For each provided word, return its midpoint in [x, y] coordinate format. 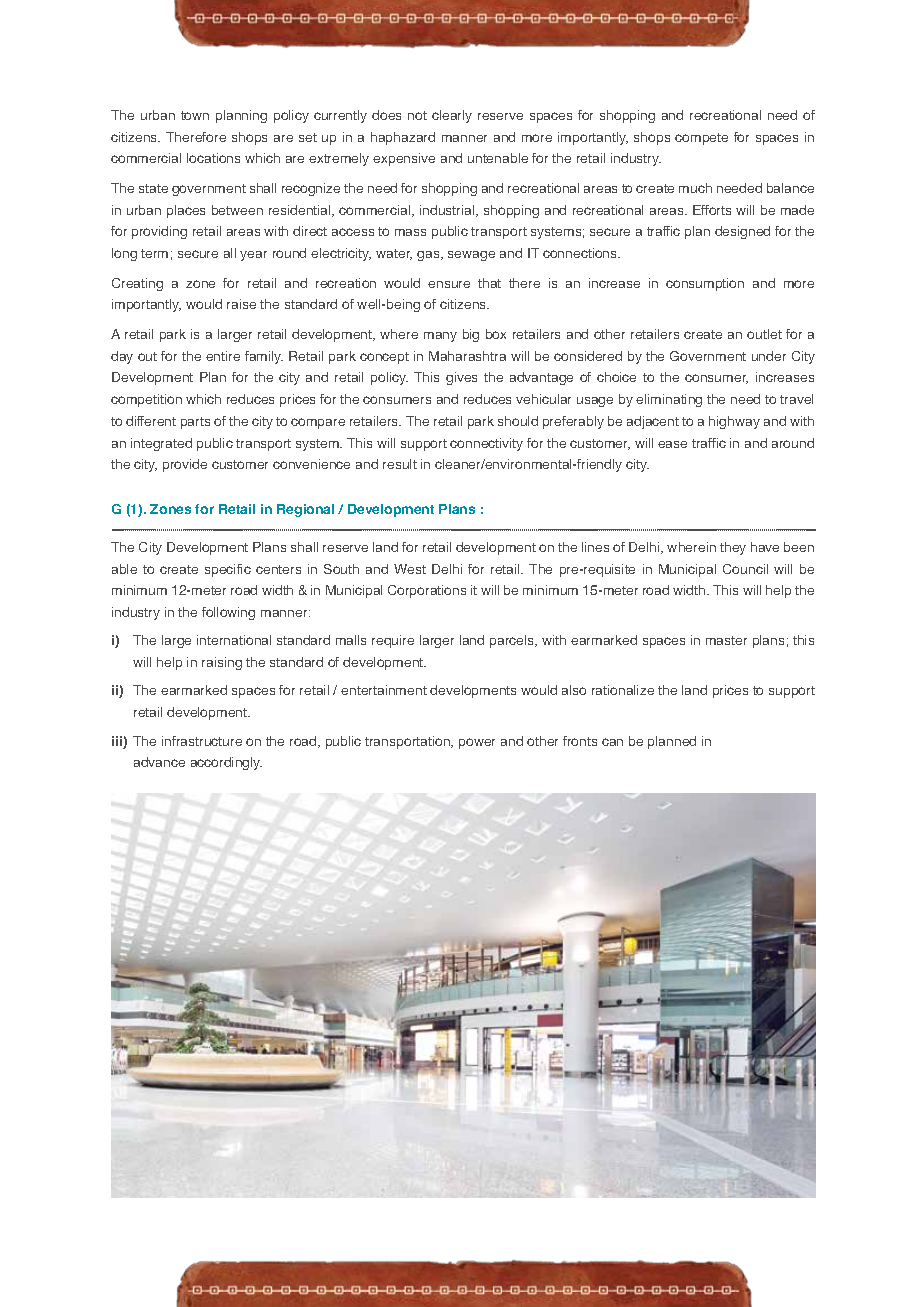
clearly [452, 116]
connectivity [486, 444]
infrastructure [202, 741]
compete [701, 139]
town [195, 115]
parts [195, 423]
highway [734, 422]
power [477, 743]
